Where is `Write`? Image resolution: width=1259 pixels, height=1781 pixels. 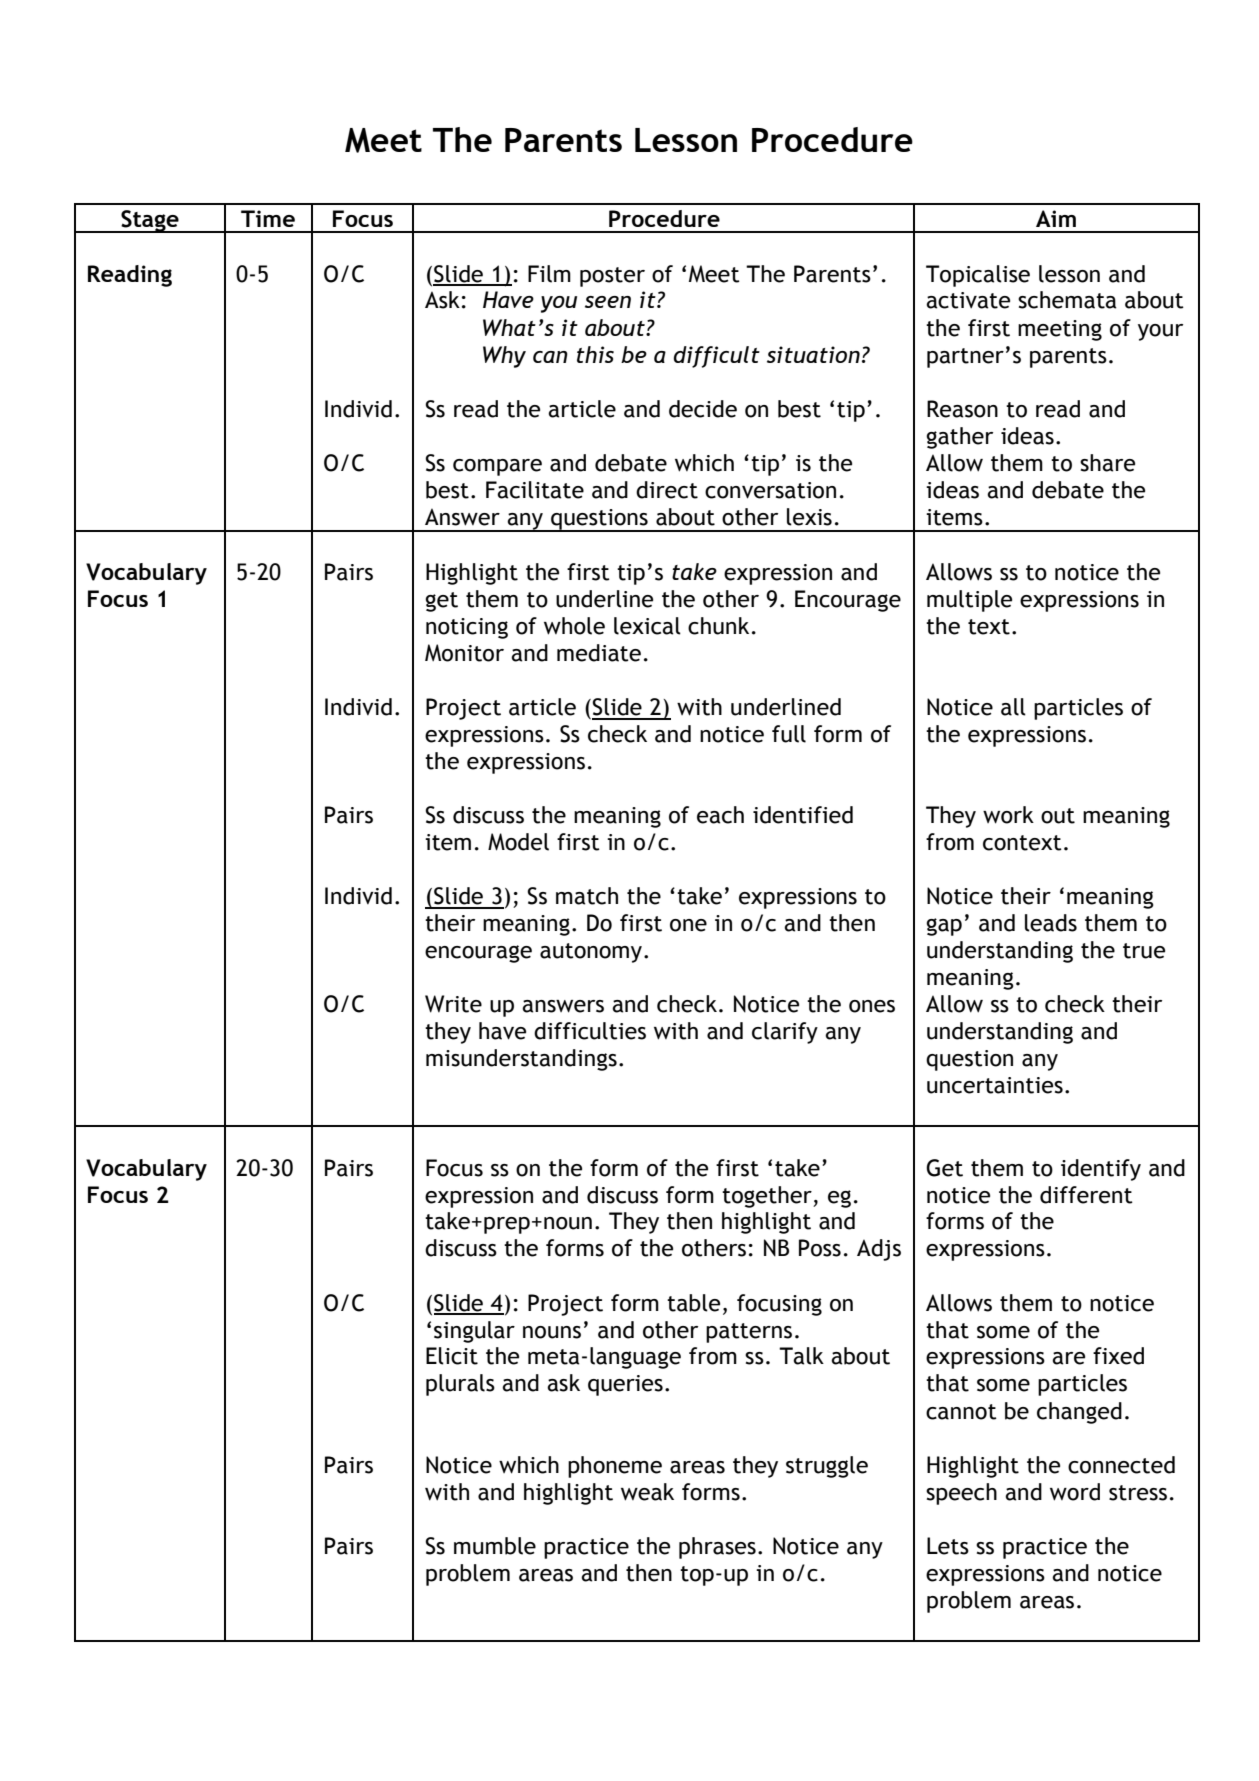
Write is located at coordinates (453, 1004).
